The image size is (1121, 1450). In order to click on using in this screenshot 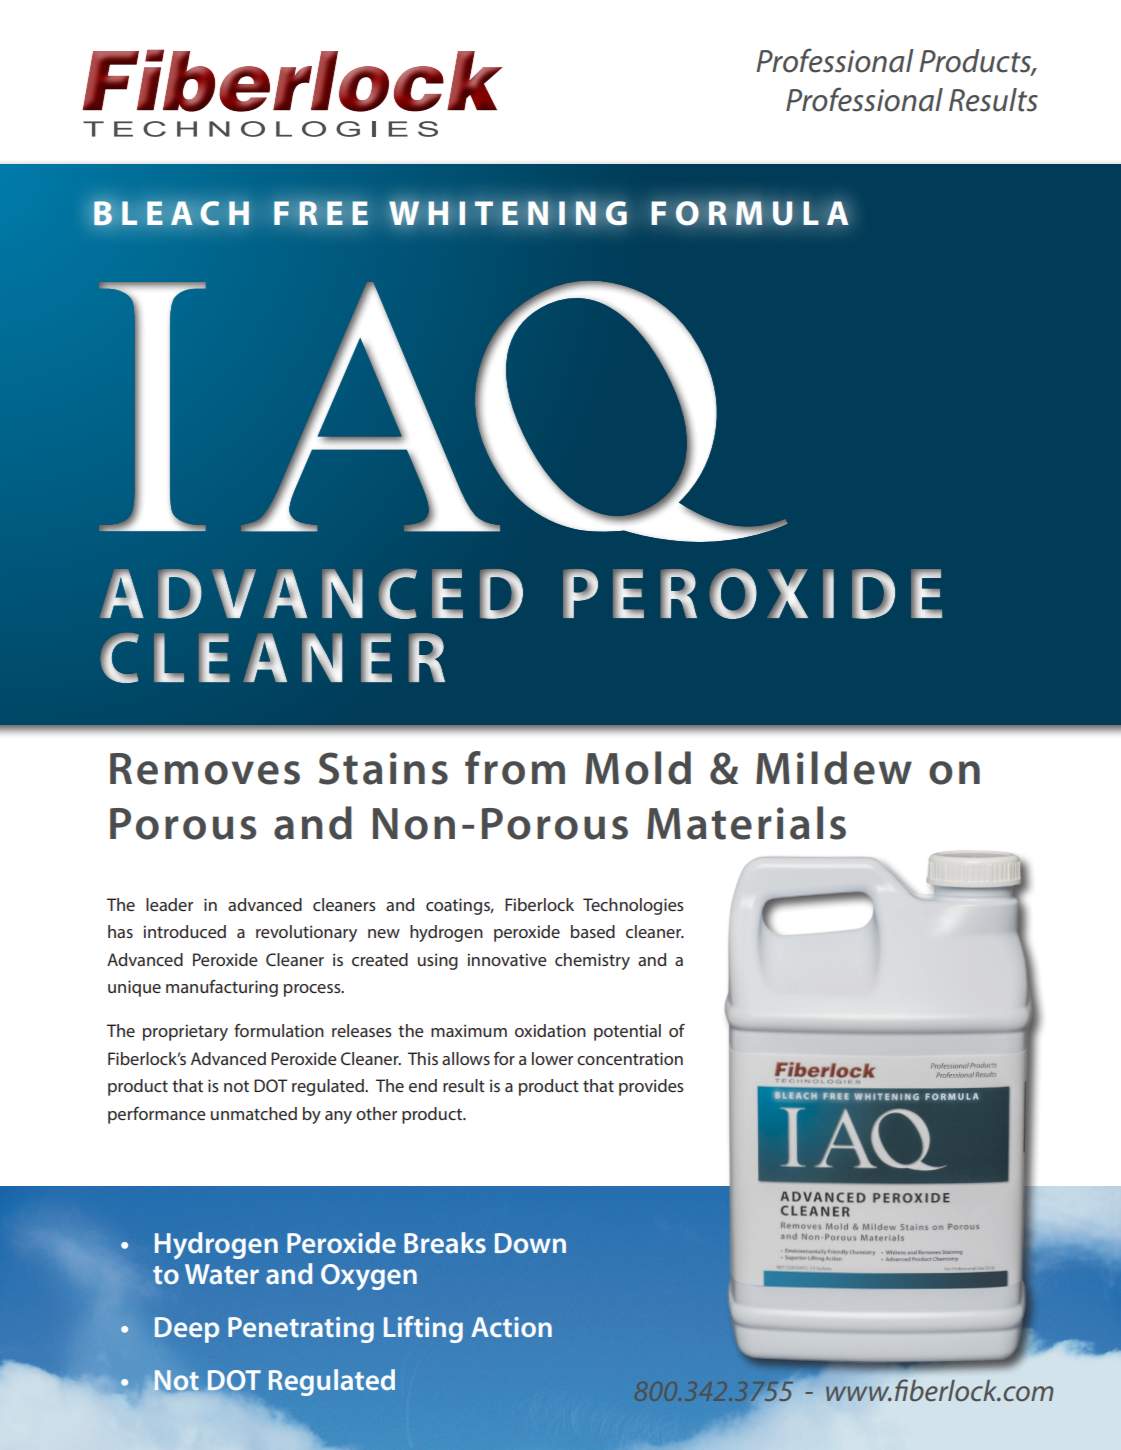, I will do `click(438, 961)`.
